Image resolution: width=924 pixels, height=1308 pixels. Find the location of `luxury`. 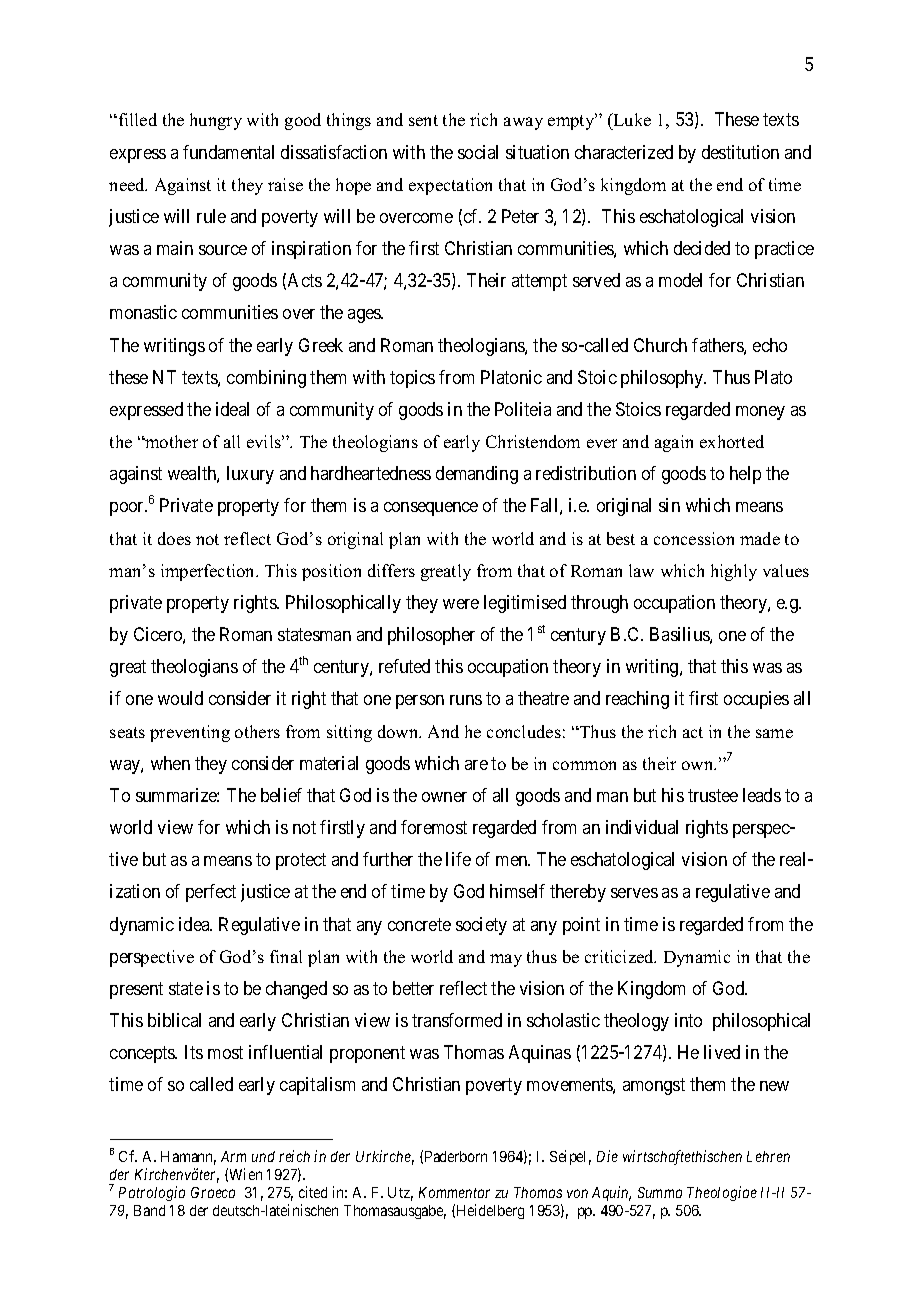

luxury is located at coordinates (250, 475).
